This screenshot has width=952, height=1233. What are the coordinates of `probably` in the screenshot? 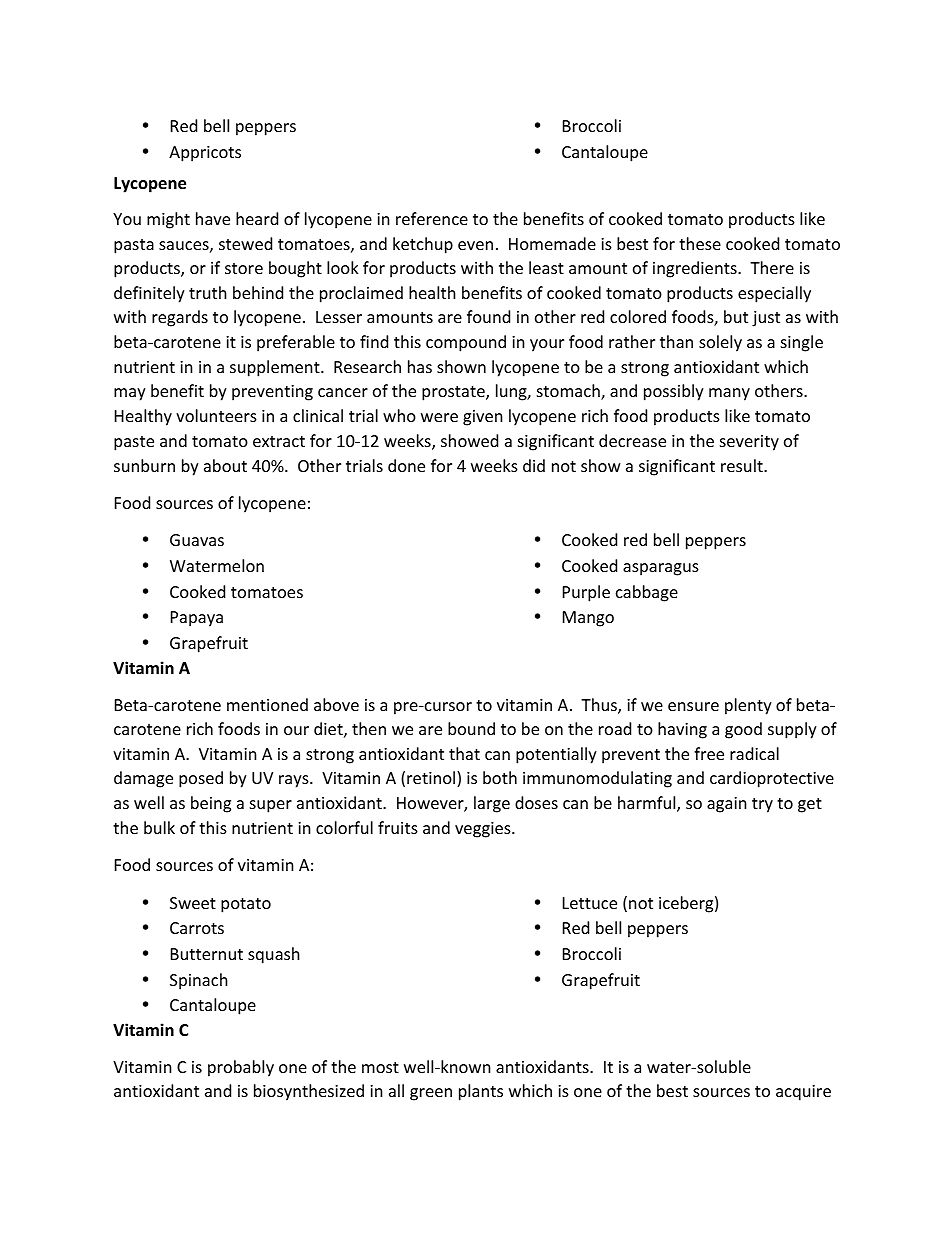 It's located at (241, 1068).
